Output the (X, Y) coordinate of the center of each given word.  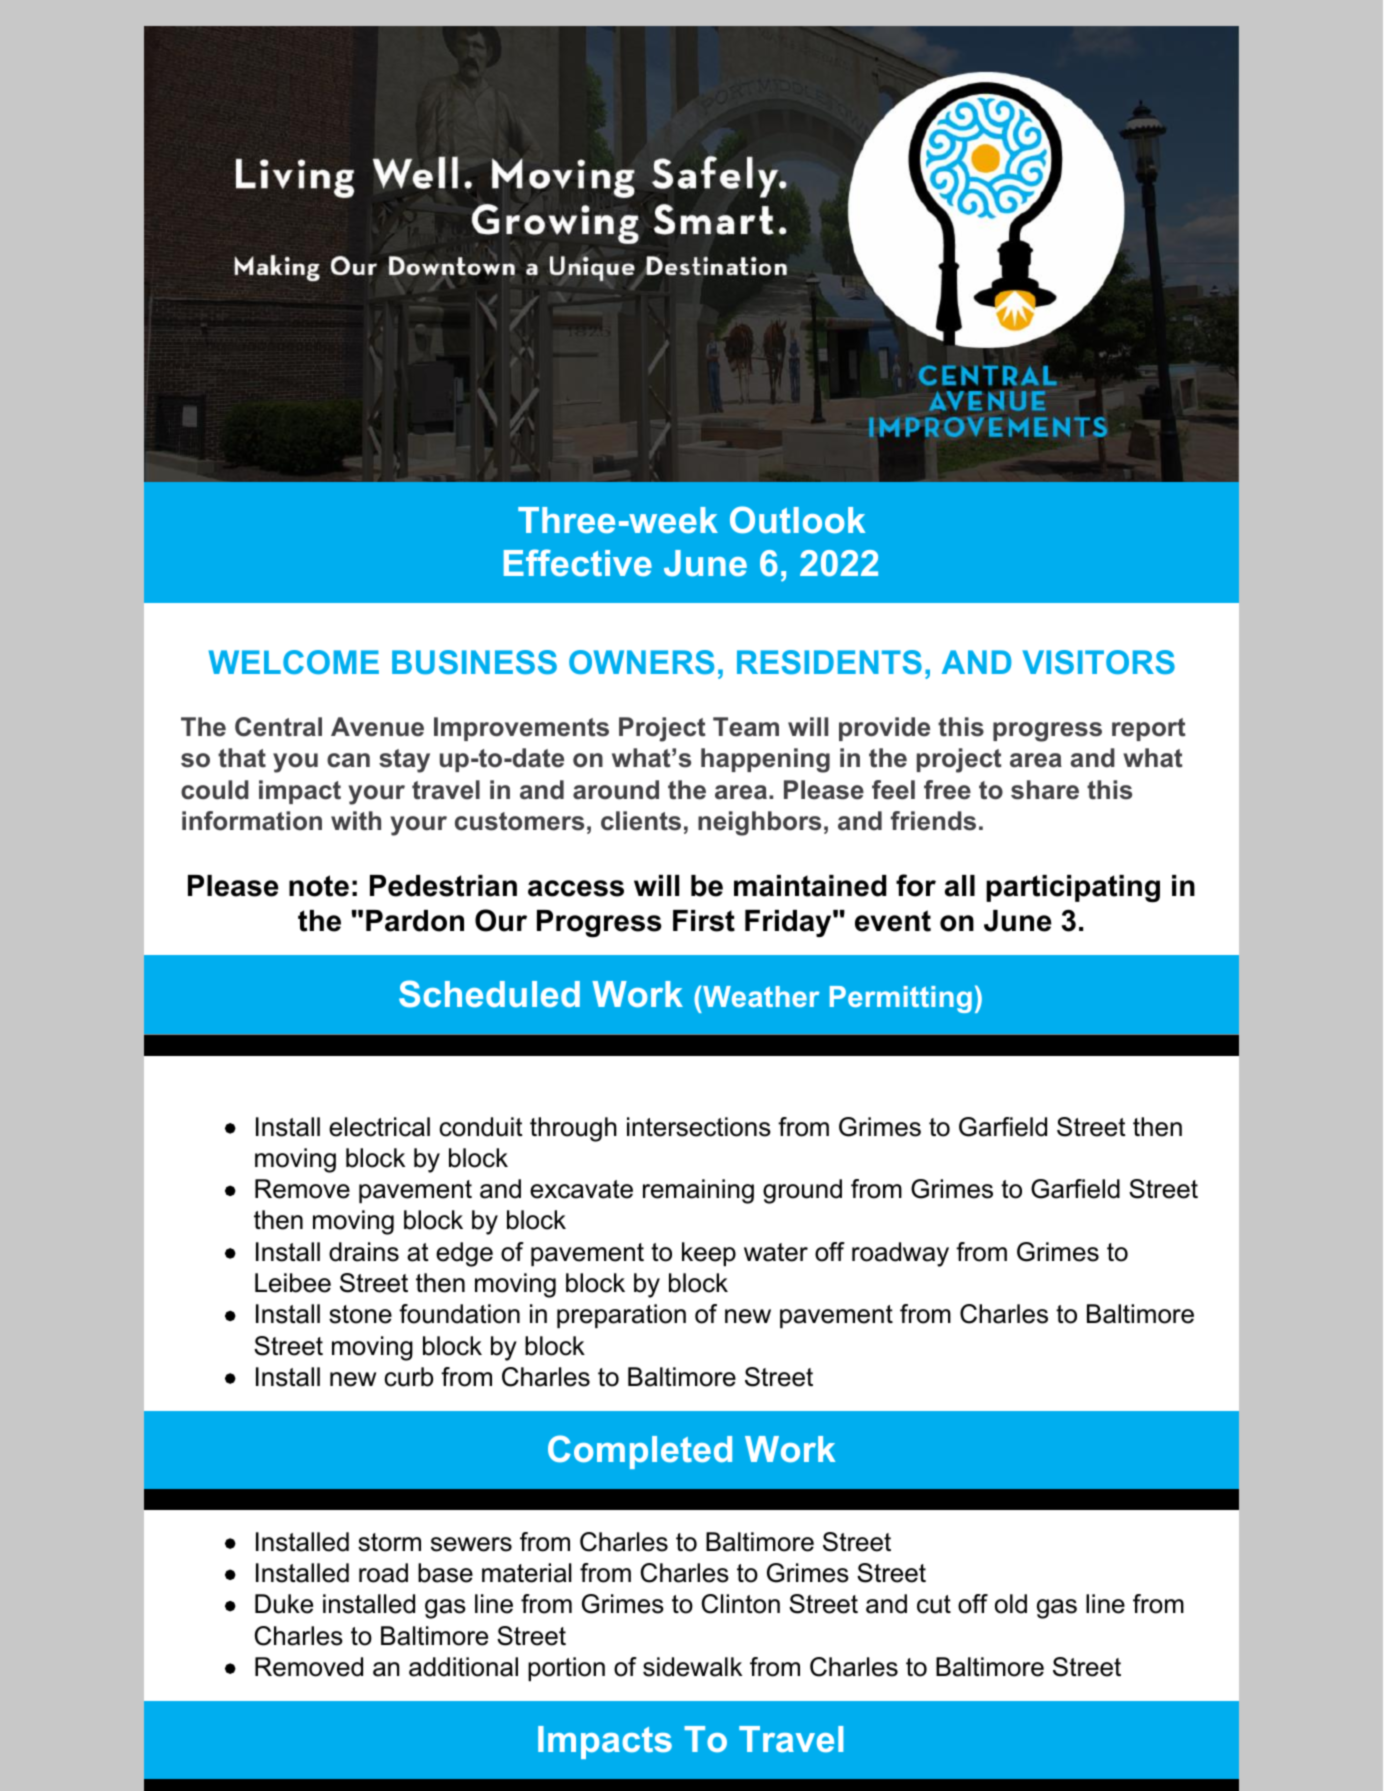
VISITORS (1098, 662)
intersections (699, 1127)
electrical (379, 1127)
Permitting (901, 999)
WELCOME (294, 662)
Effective (578, 562)
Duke (284, 1604)
